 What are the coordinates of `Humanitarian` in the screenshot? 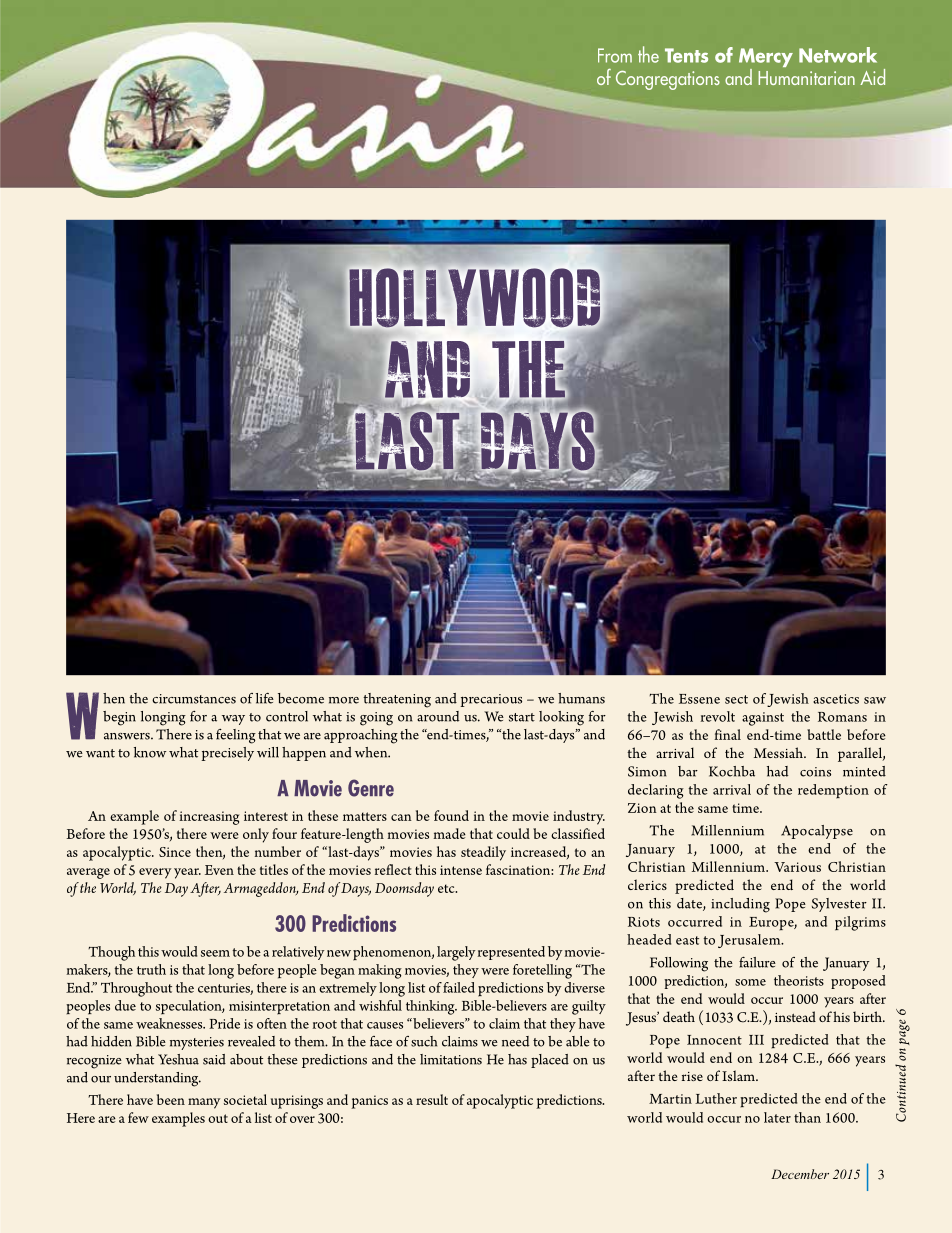 It's located at (806, 78).
